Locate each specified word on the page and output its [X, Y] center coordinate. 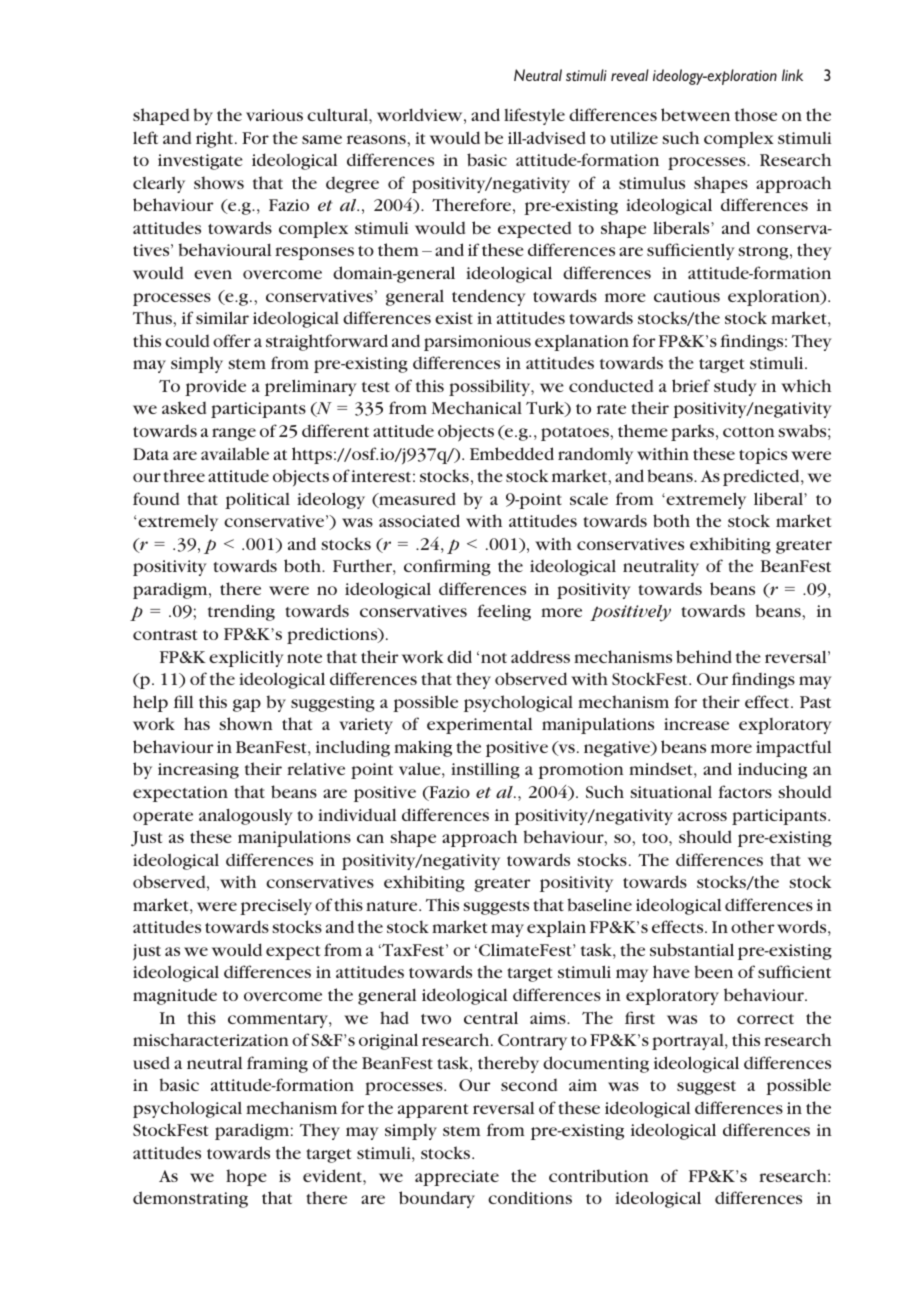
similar [222, 317]
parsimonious [477, 343]
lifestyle [534, 116]
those [756, 114]
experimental [479, 725]
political [257, 500]
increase [696, 724]
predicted [762, 477]
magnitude [175, 996]
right [216, 139]
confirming [447, 567]
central [491, 1017]
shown [246, 723]
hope [246, 1177]
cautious [687, 296]
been [714, 971]
